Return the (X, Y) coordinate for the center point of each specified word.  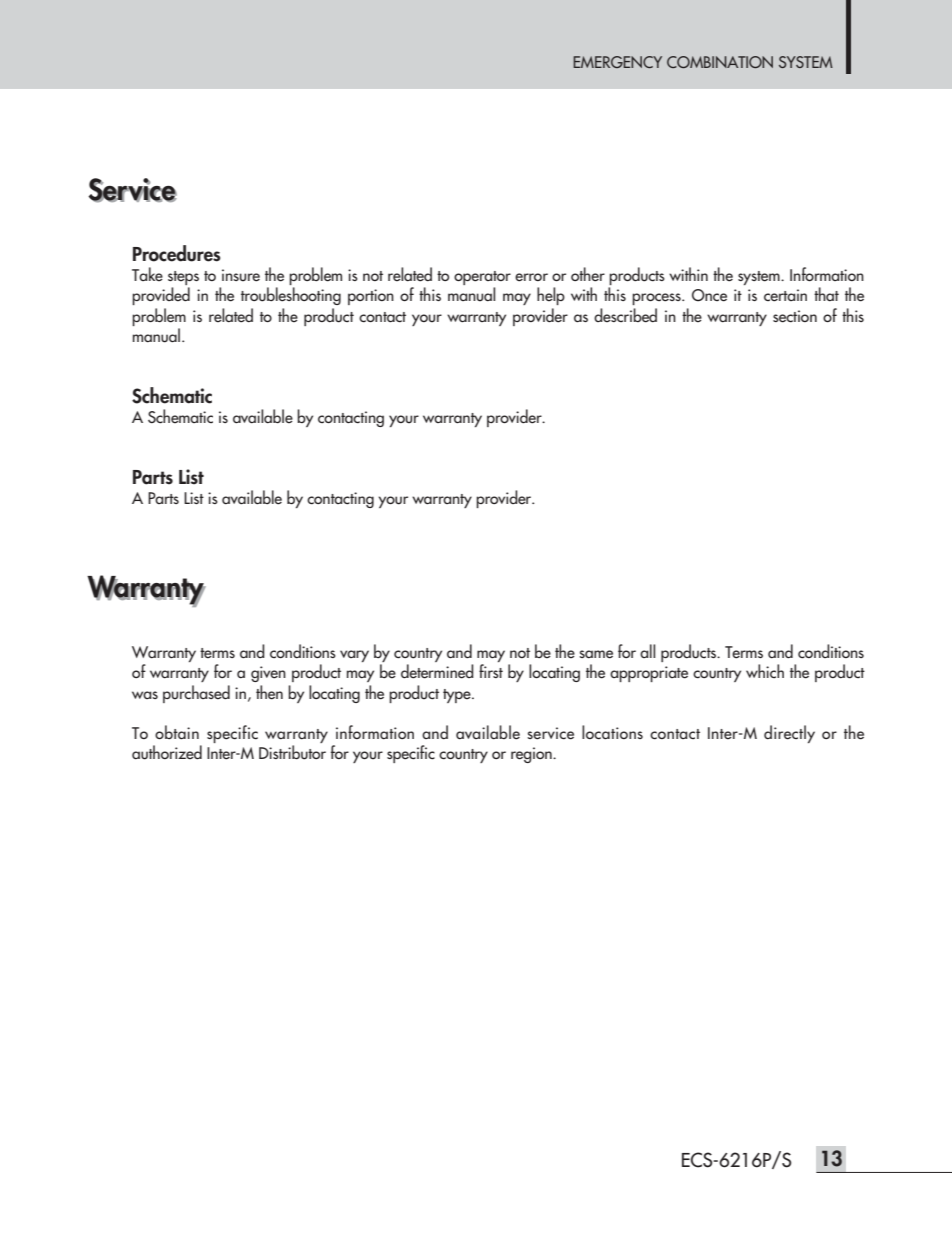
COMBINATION (720, 62)
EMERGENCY (617, 62)
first (491, 671)
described (625, 315)
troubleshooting (291, 296)
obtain (177, 732)
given (268, 674)
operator (482, 279)
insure (241, 275)
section (795, 316)
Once (709, 295)
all (647, 651)
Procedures (177, 253)
